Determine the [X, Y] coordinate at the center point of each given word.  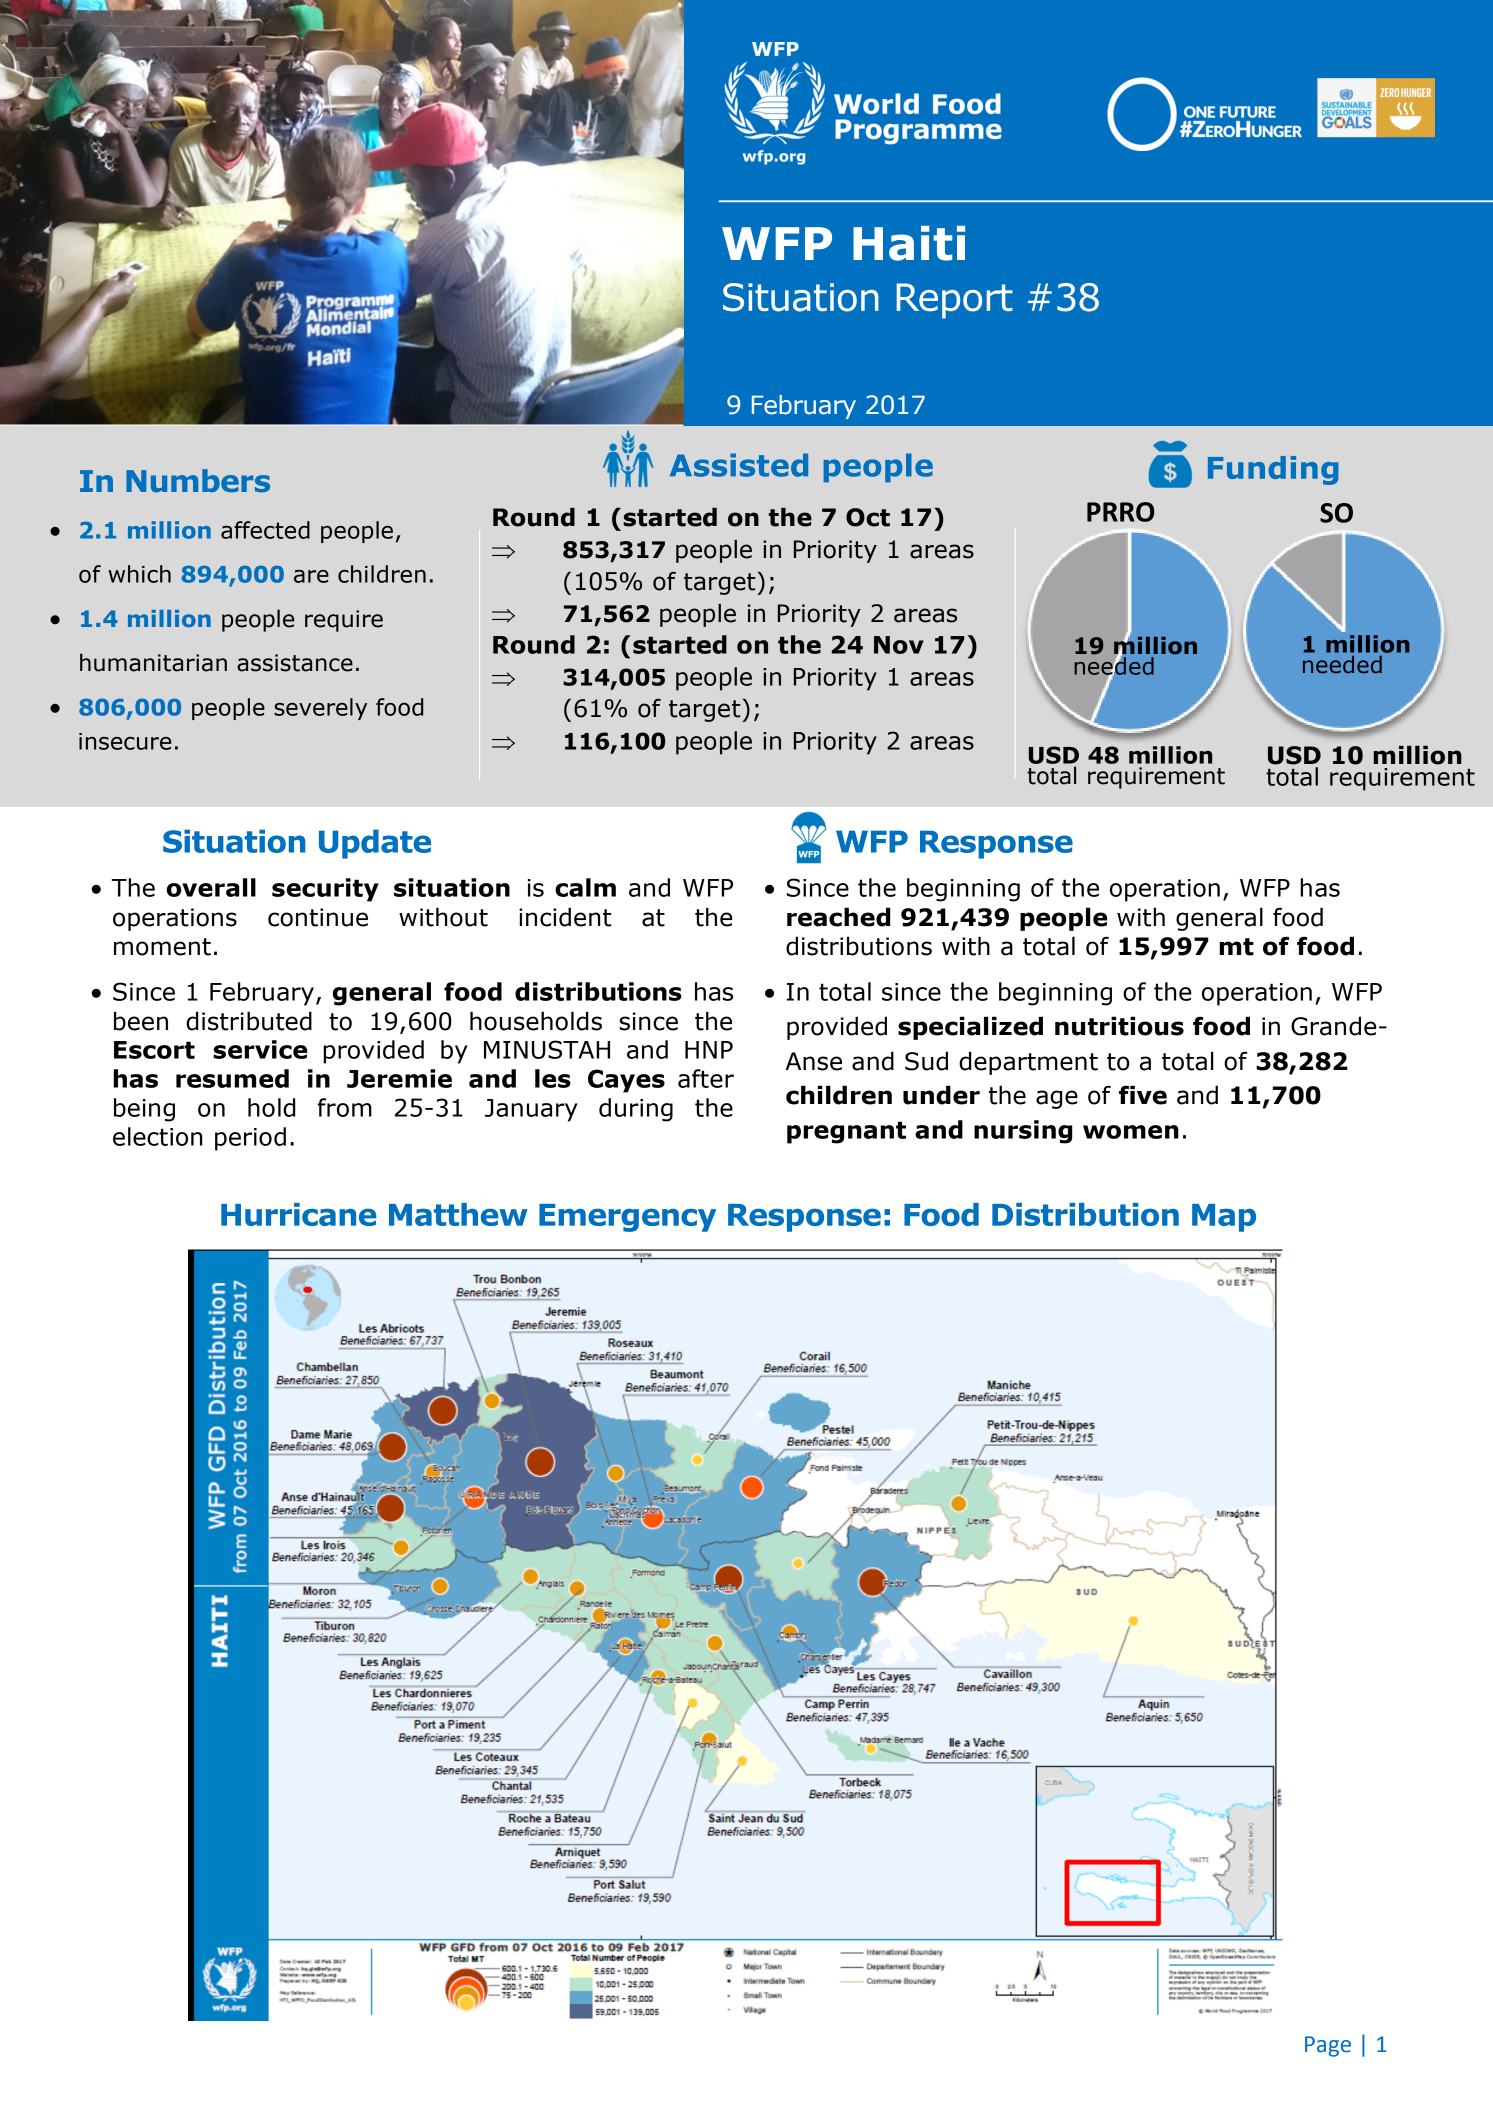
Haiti [909, 243]
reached [838, 917]
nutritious [1119, 1026]
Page [1328, 2046]
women [1131, 1132]
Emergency [627, 1218]
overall [211, 887]
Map [1224, 1218]
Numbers [198, 481]
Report [955, 301]
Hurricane [299, 1214]
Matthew [458, 1214]
